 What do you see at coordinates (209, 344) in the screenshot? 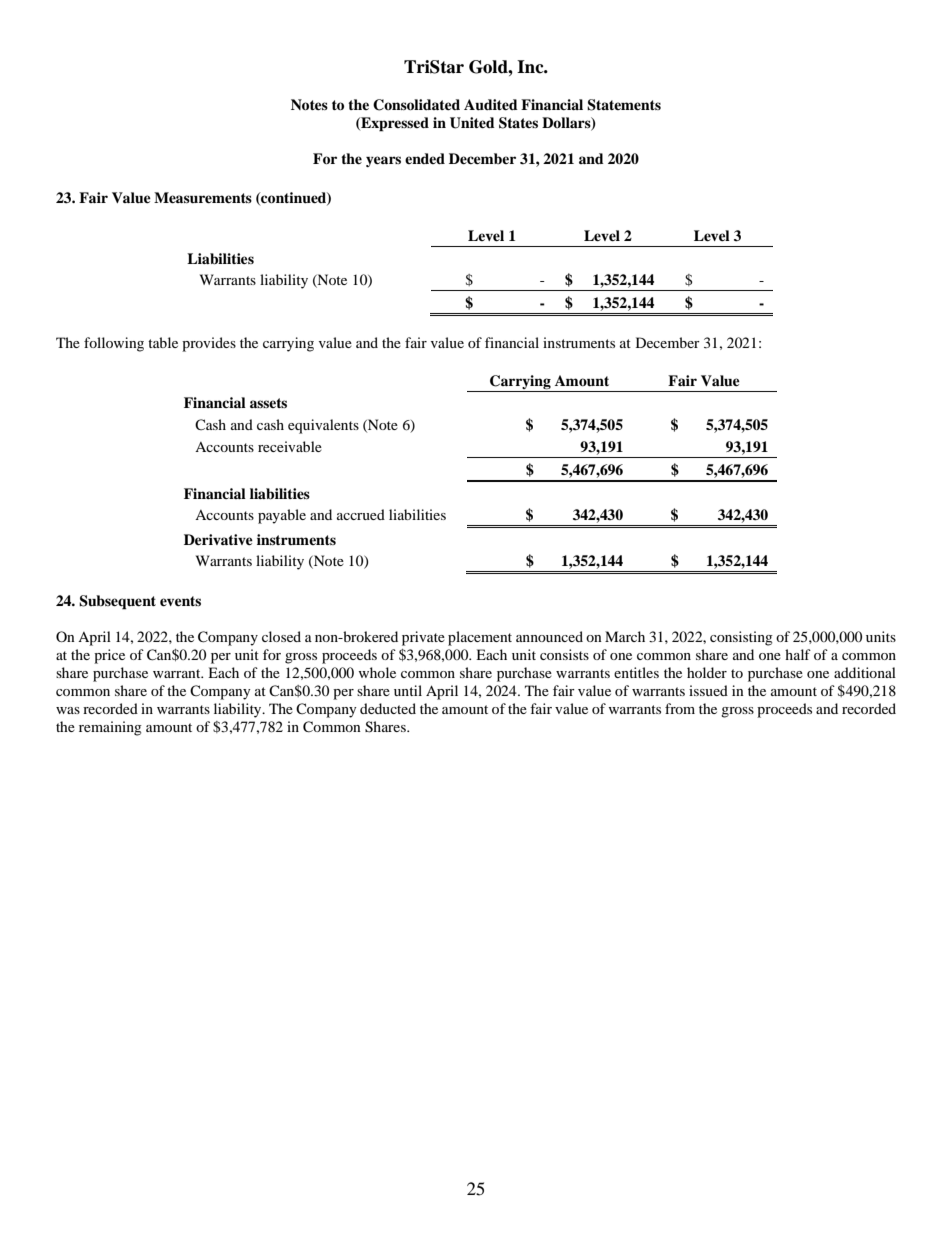
I see `provides` at bounding box center [209, 344].
